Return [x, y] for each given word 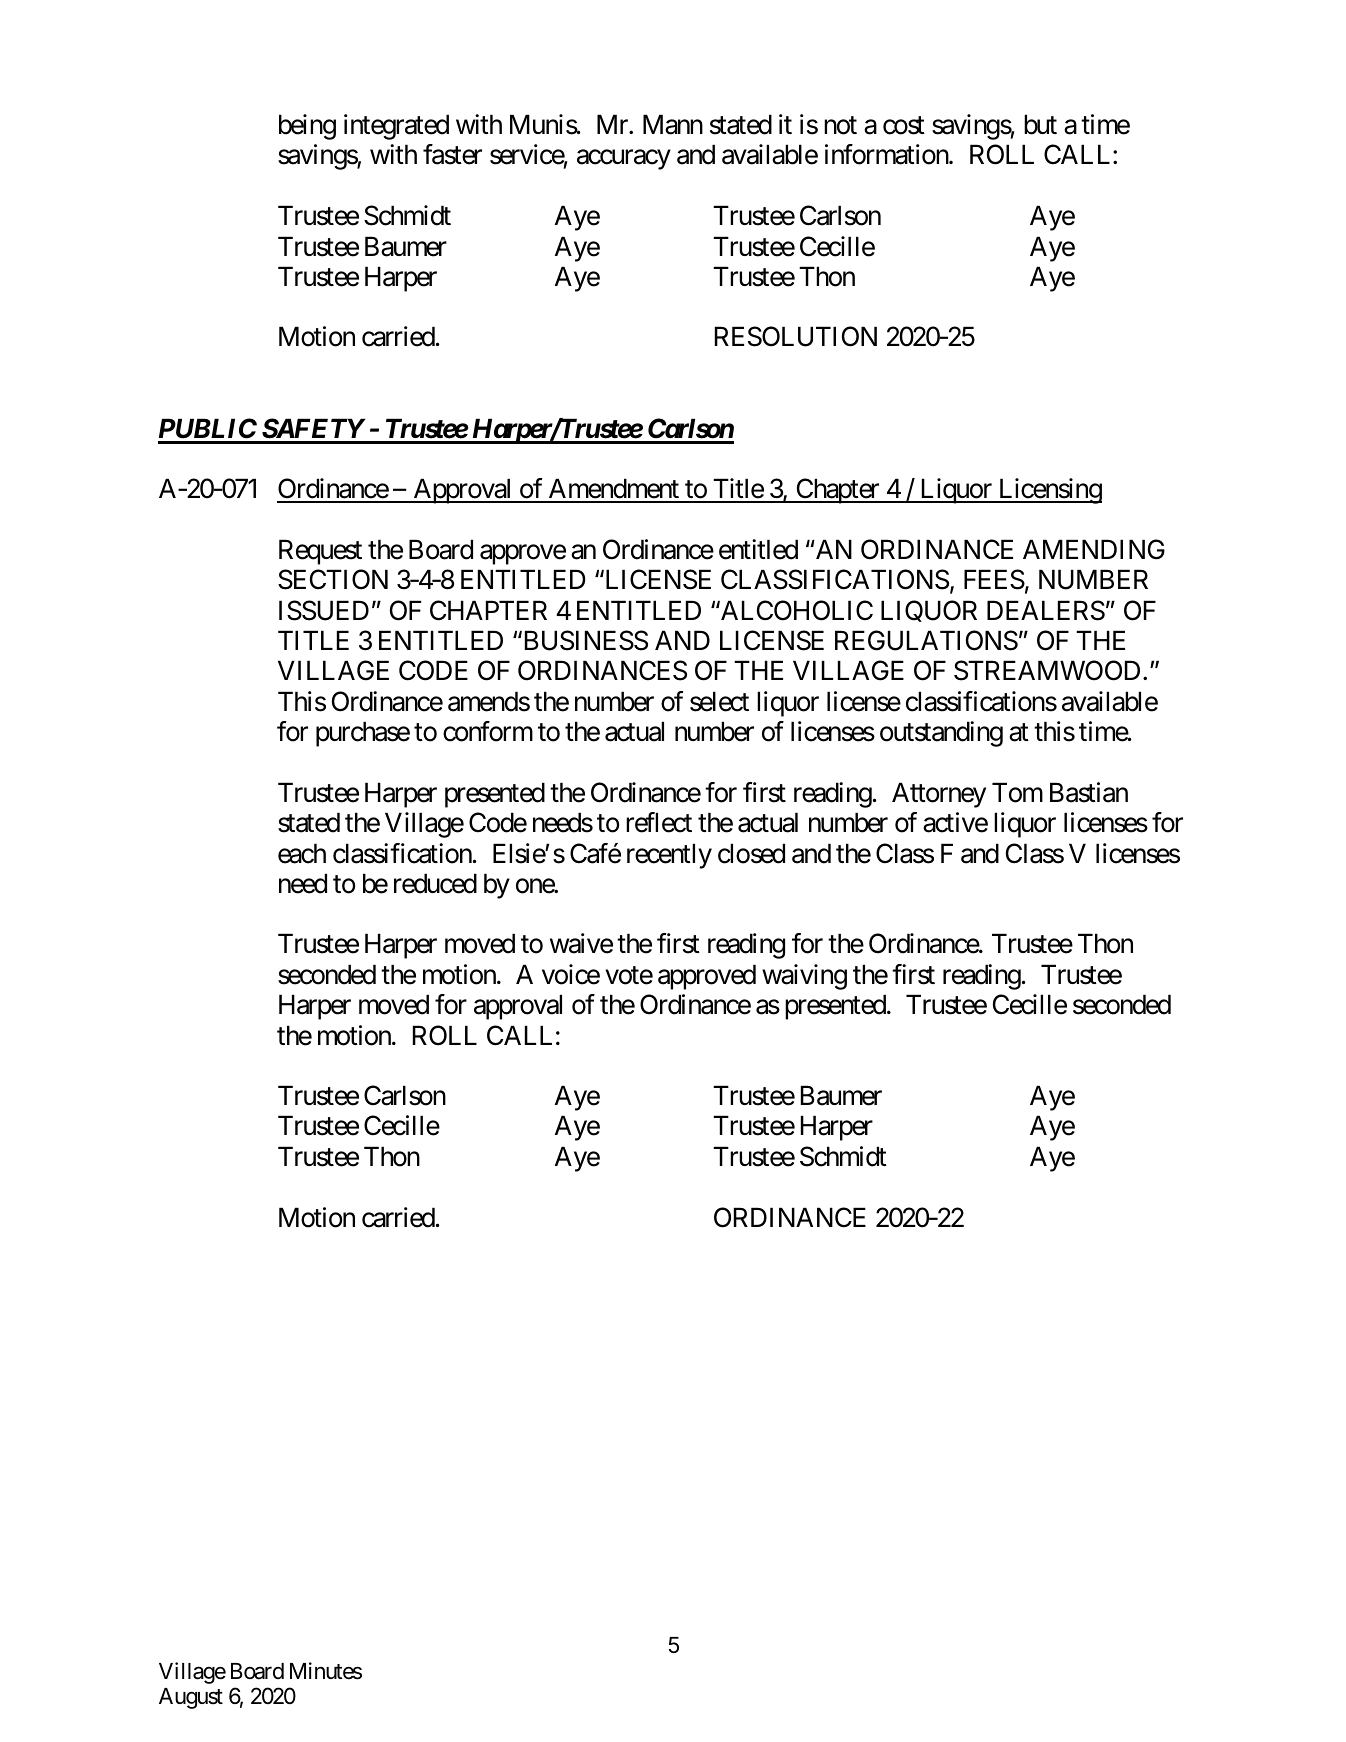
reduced [435, 883]
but [1040, 124]
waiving [804, 977]
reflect [659, 822]
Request [320, 552]
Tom [1017, 792]
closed [751, 853]
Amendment [613, 490]
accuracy [624, 160]
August [191, 1698]
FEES [994, 579]
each [302, 853]
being [307, 127]
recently [669, 856]
